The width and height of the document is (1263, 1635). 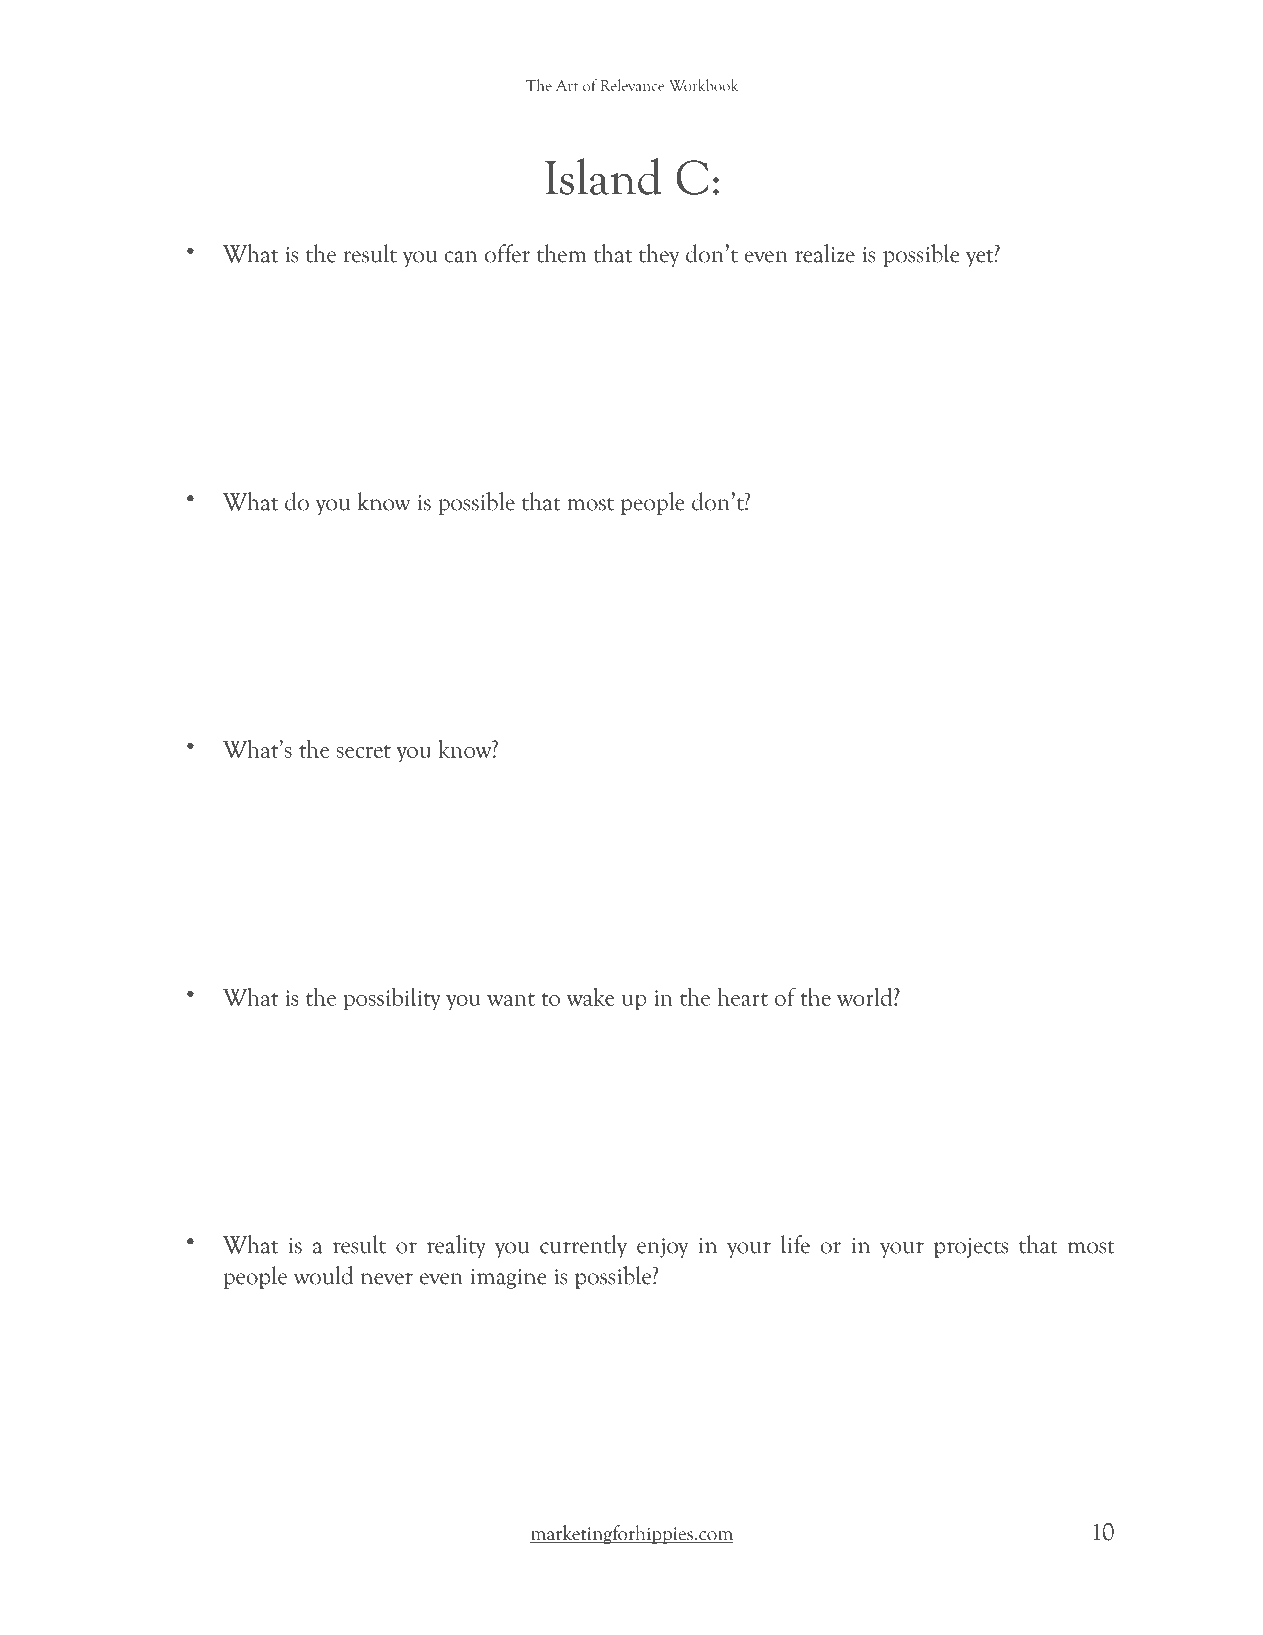 I want to click on Relevance, so click(x=632, y=85).
